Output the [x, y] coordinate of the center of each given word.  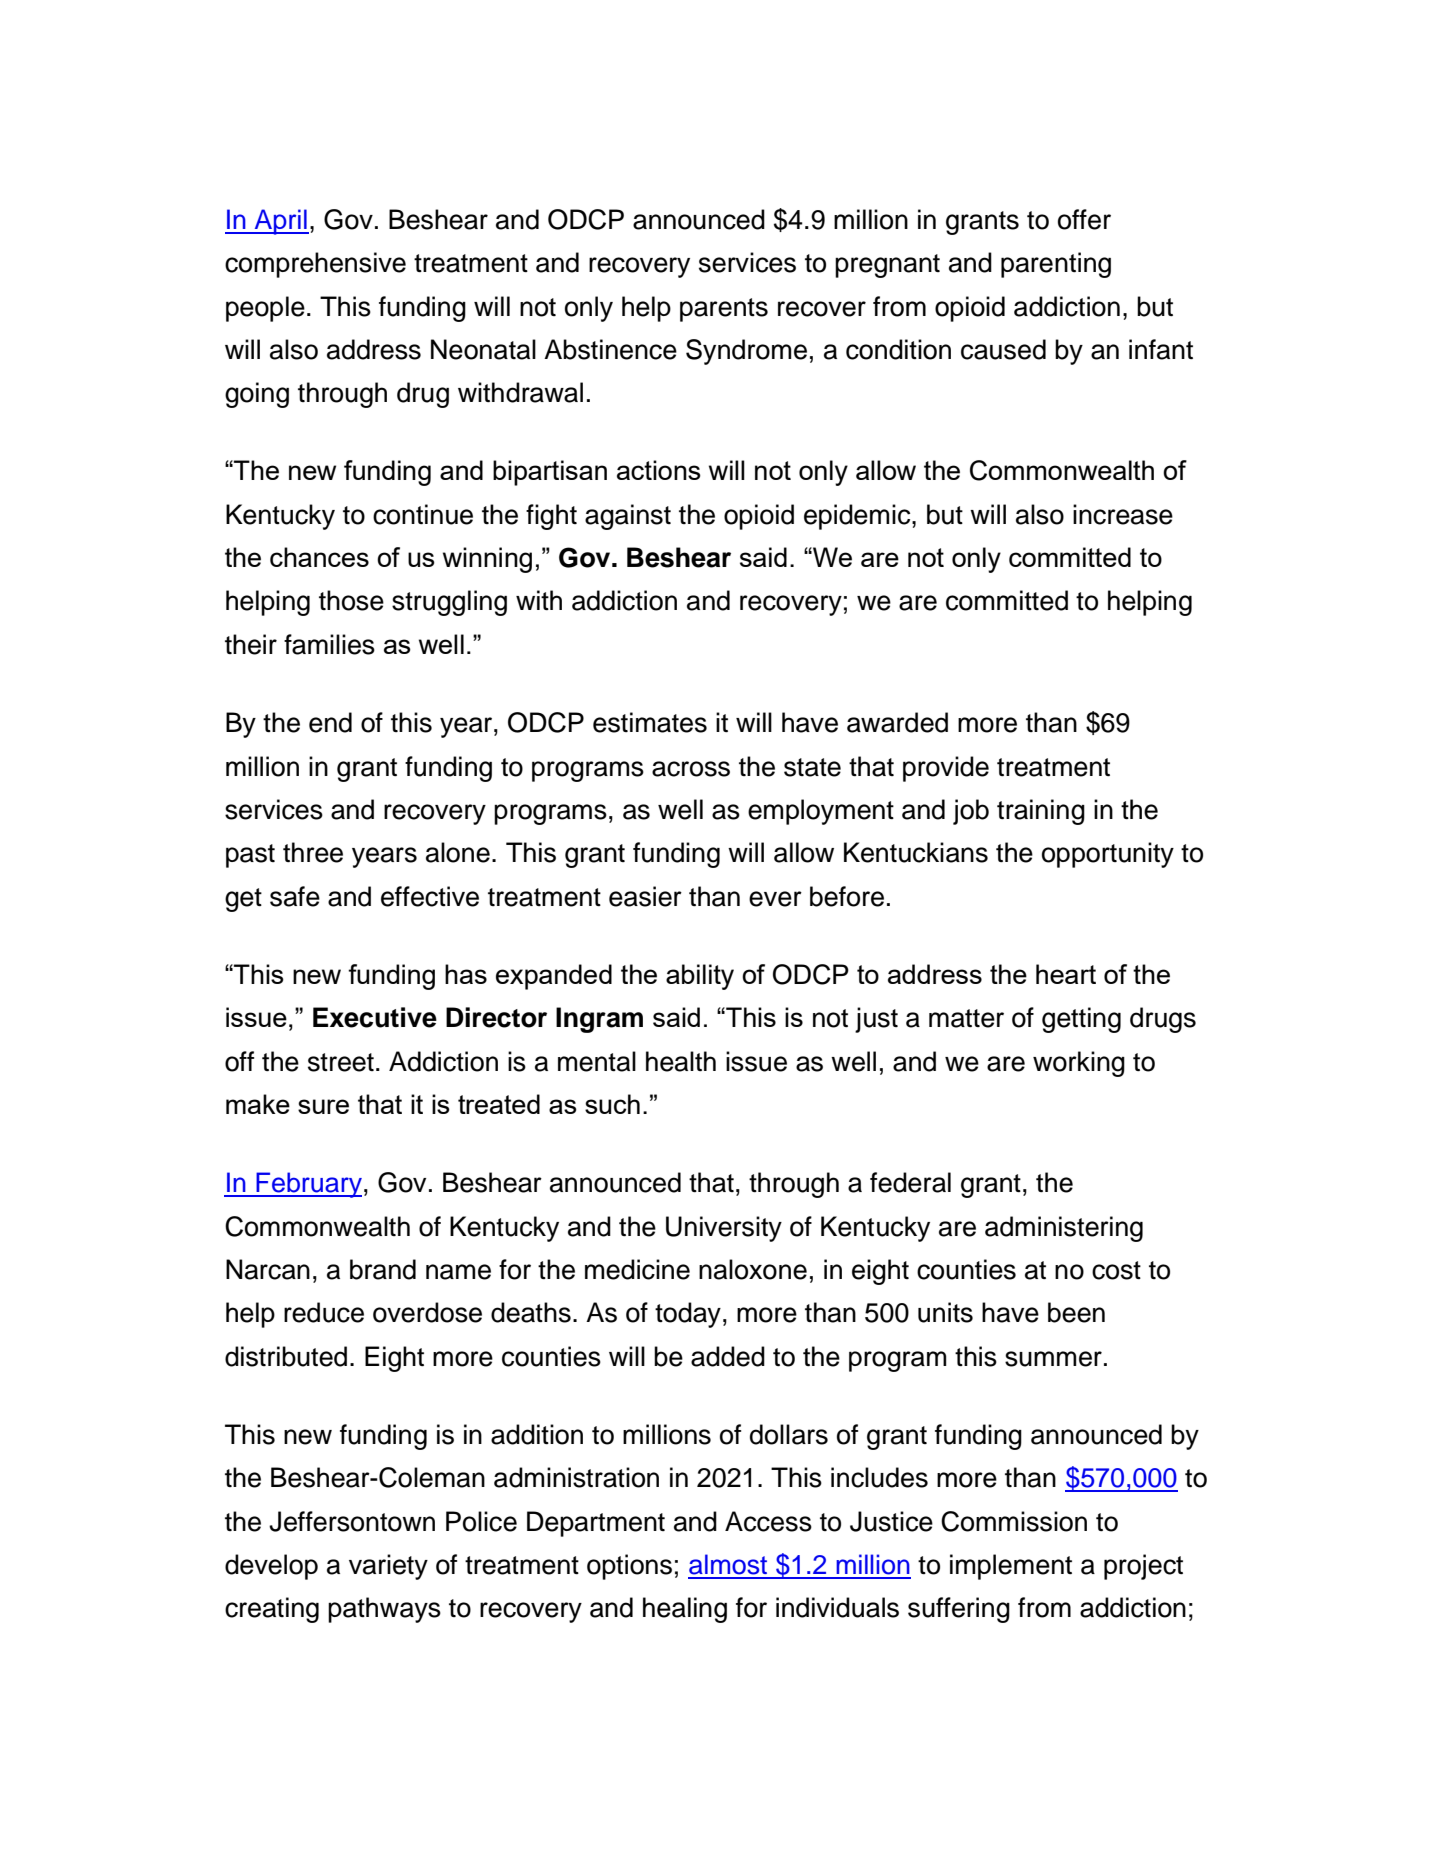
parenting [1056, 265]
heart [1066, 974]
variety [388, 1567]
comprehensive [315, 265]
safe [295, 896]
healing [685, 1610]
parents [724, 310]
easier [645, 896]
